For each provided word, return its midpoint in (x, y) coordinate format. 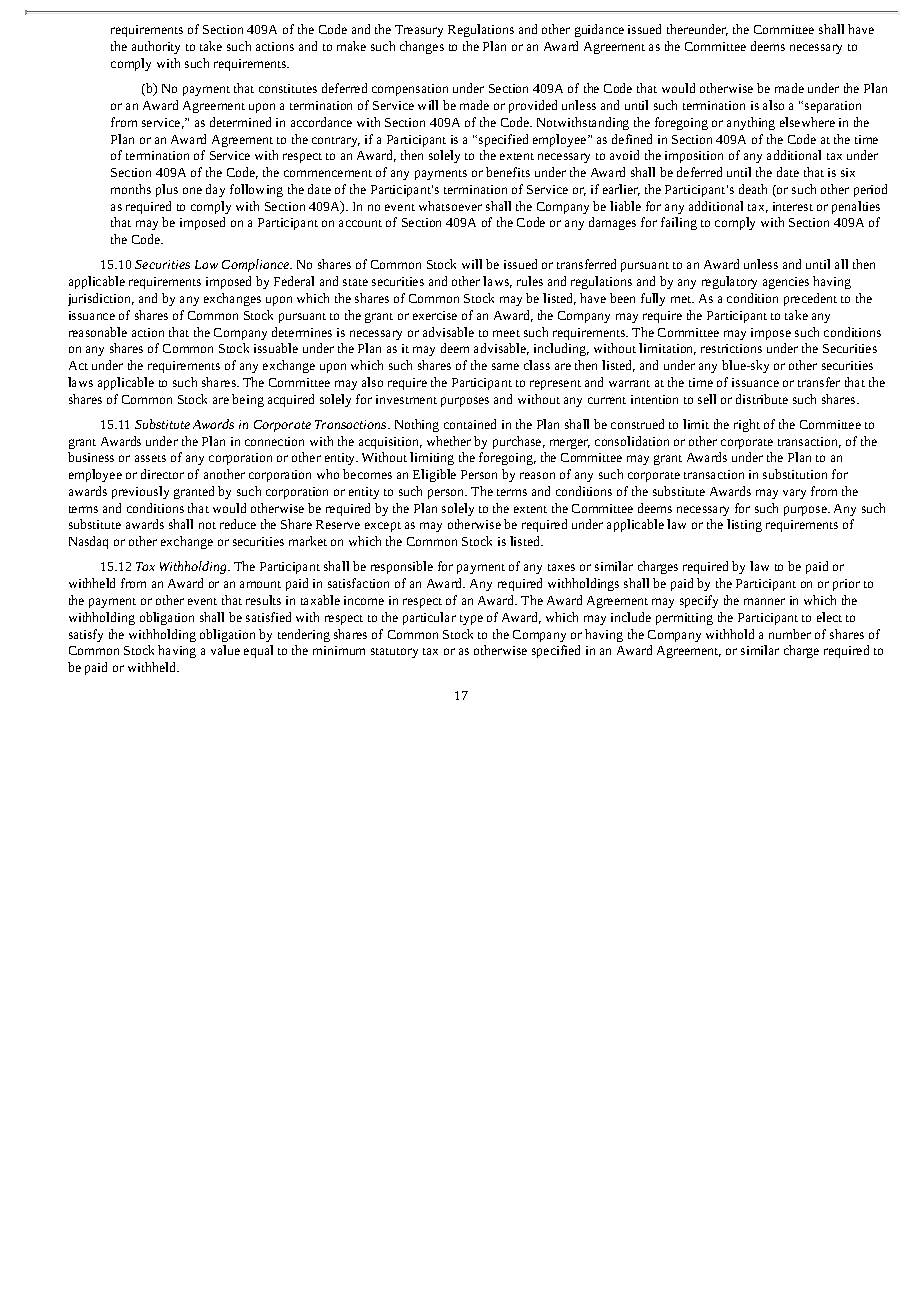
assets (150, 458)
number (790, 634)
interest (793, 206)
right (747, 425)
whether (449, 441)
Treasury (419, 31)
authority (156, 47)
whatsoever (450, 206)
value (225, 650)
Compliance (257, 265)
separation (833, 107)
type (471, 620)
